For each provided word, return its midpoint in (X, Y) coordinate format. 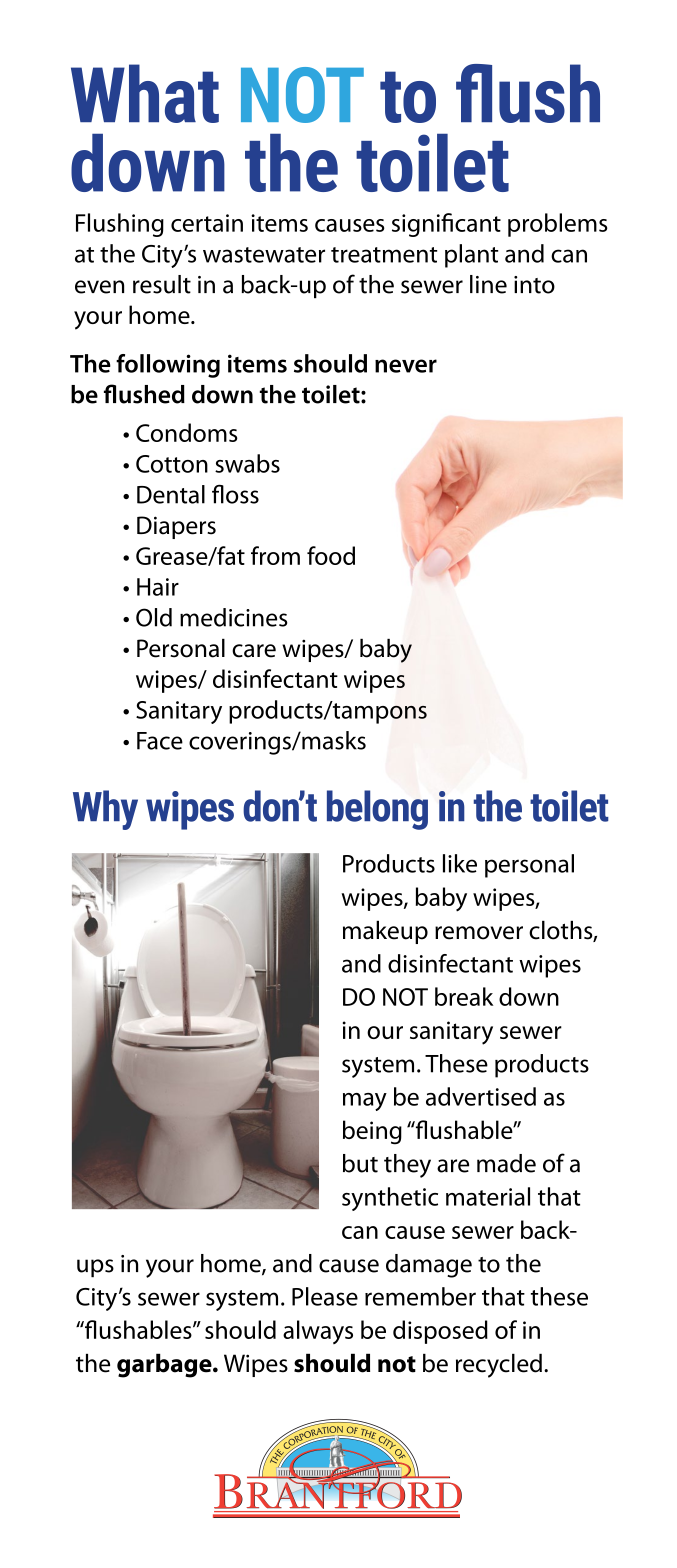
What (145, 93)
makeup (385, 932)
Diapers (176, 527)
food (331, 555)
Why (105, 810)
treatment (384, 255)
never (406, 366)
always (318, 1332)
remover (479, 933)
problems (558, 225)
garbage (165, 1365)
